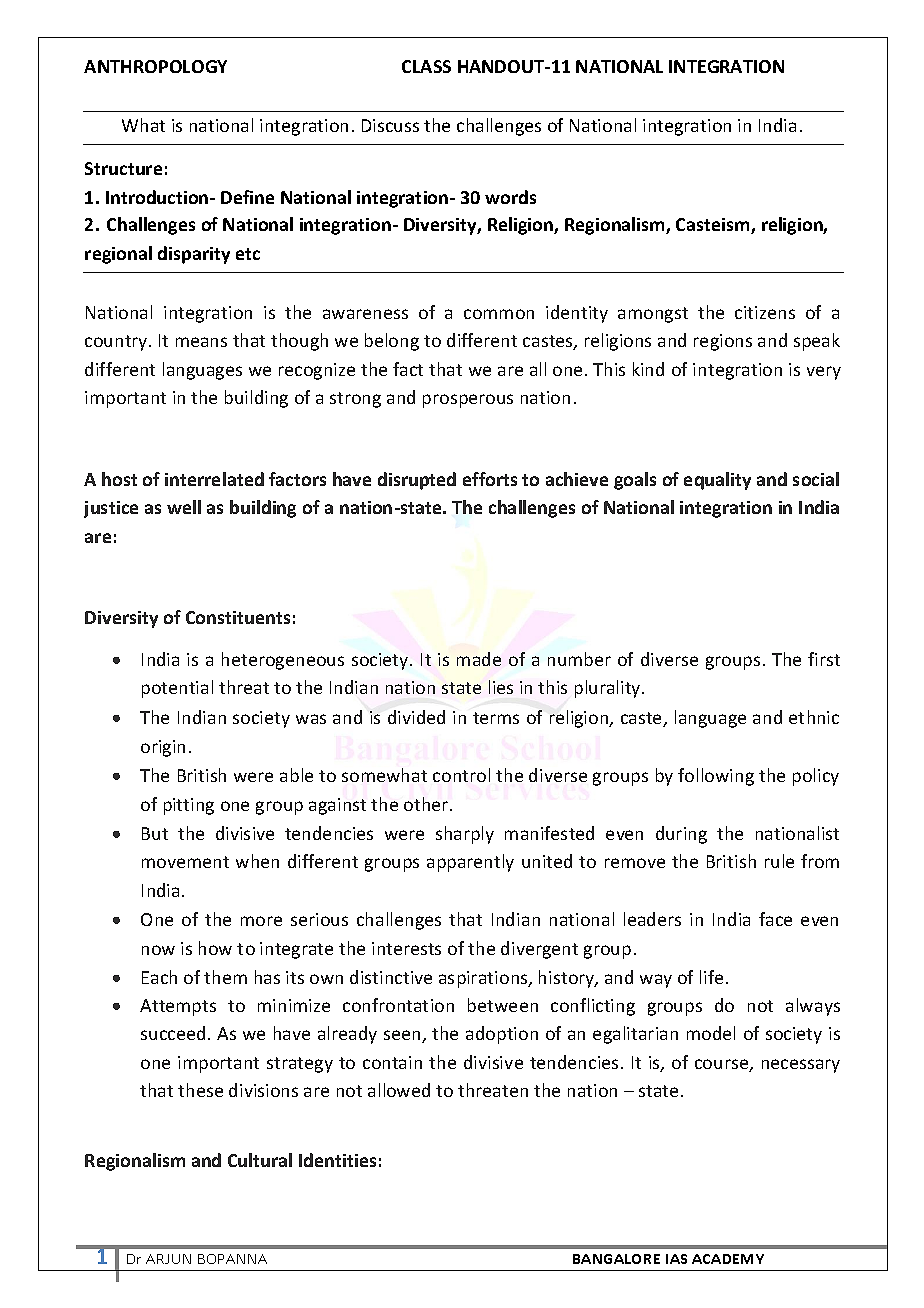 The image size is (924, 1308). What do you see at coordinates (728, 1259) in the image?
I see `ACADEMY` at bounding box center [728, 1259].
